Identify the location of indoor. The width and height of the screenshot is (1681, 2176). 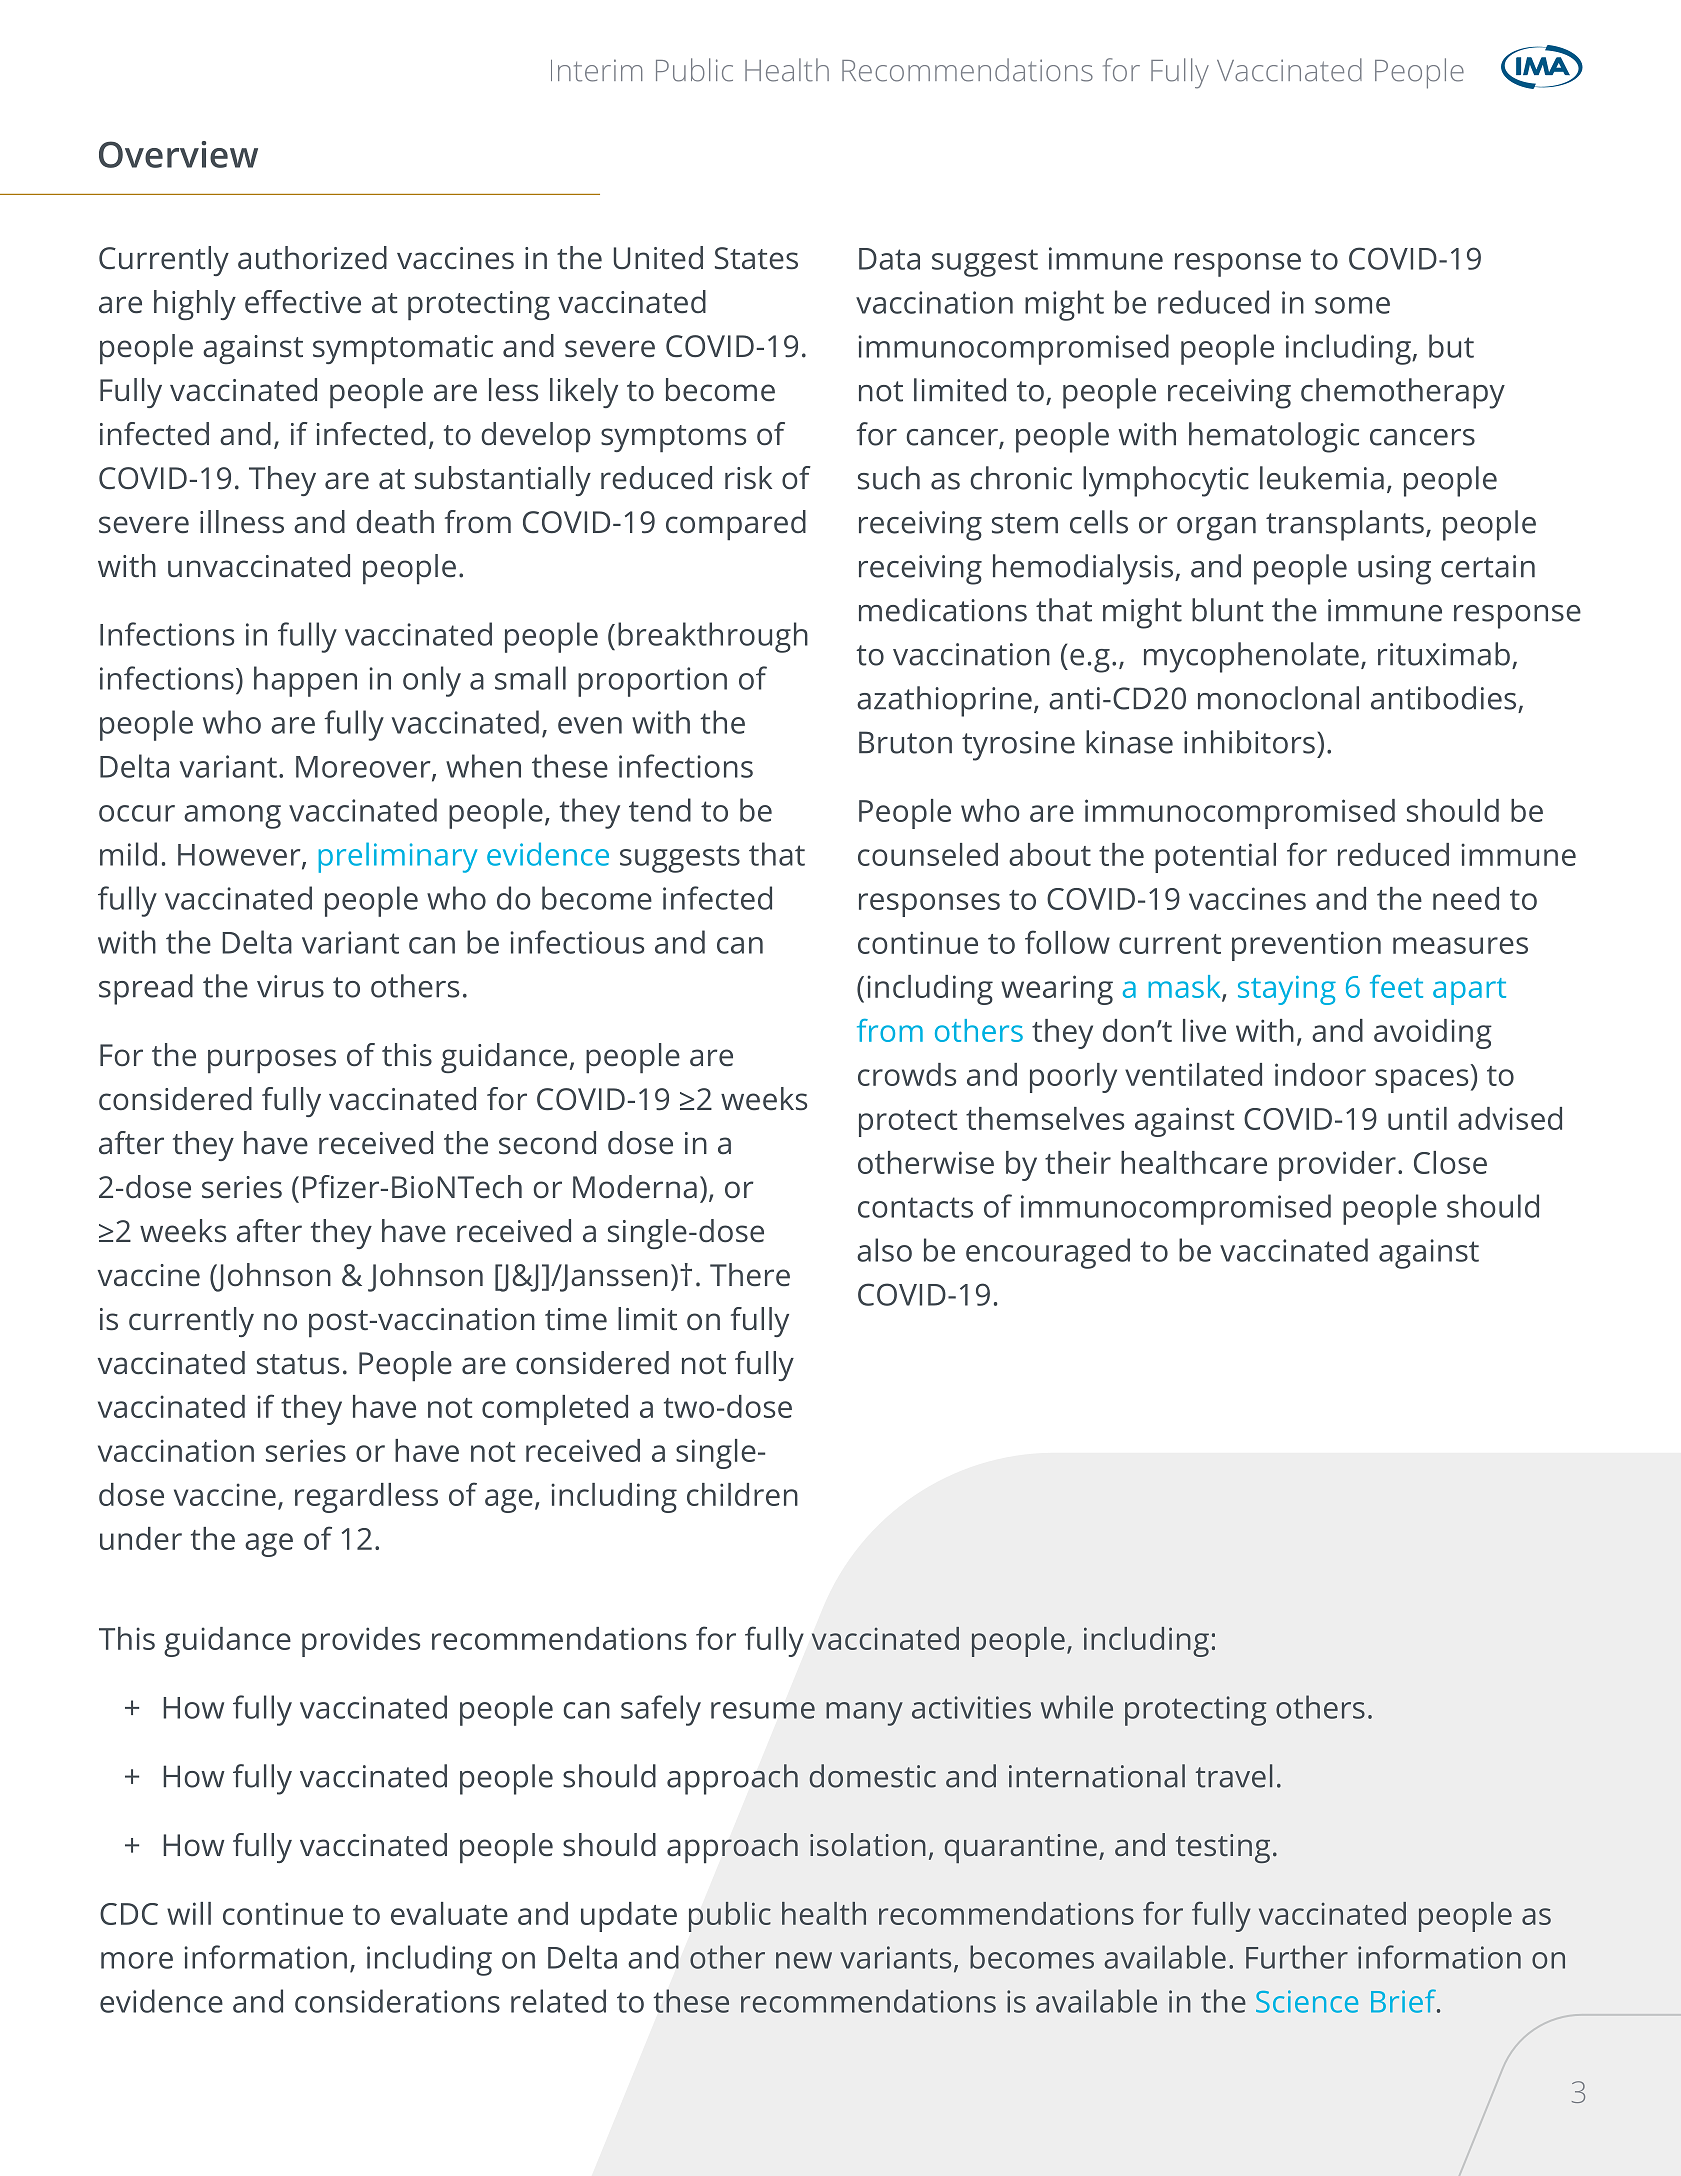
(1320, 1074).
